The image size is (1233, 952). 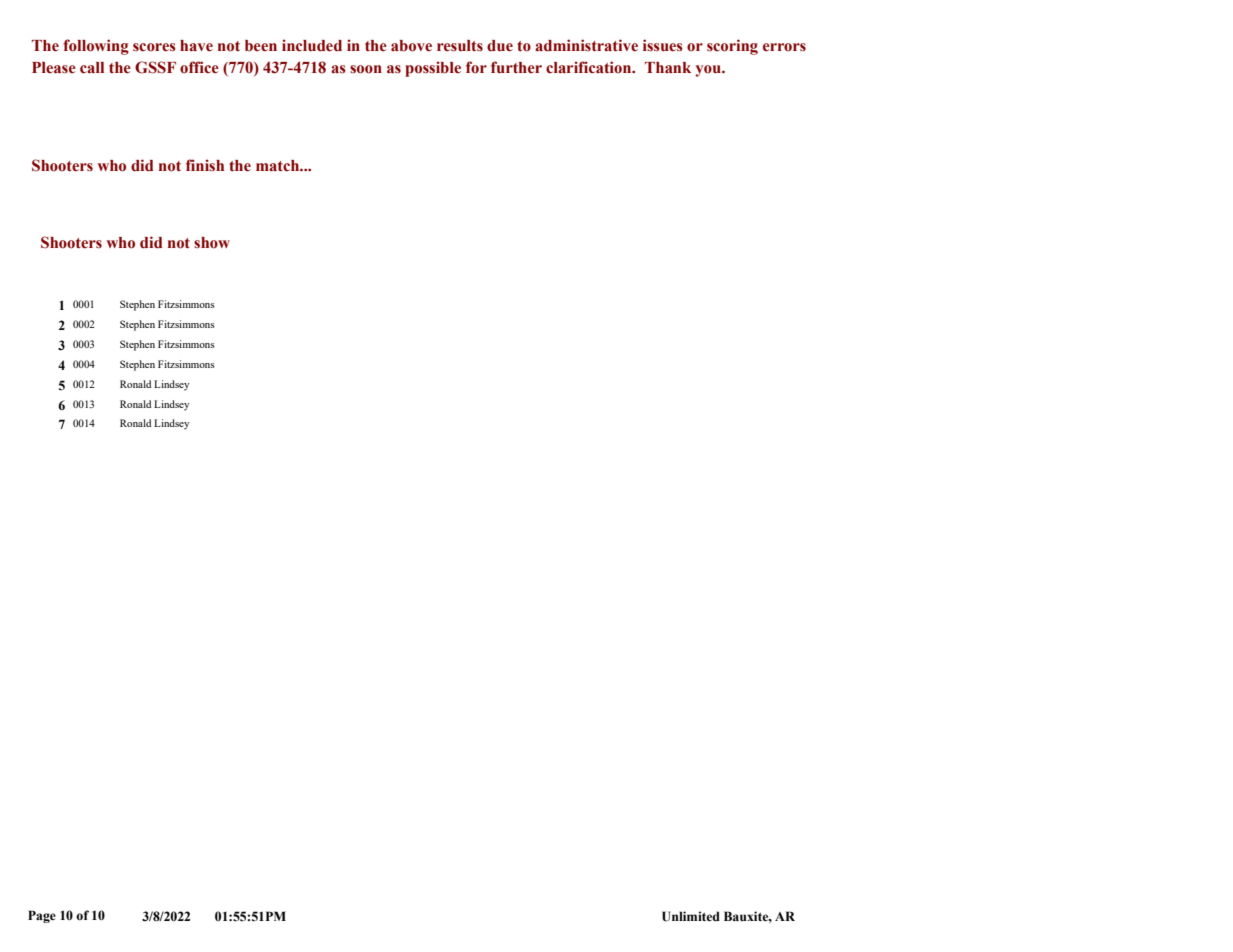 I want to click on show, so click(x=212, y=243).
